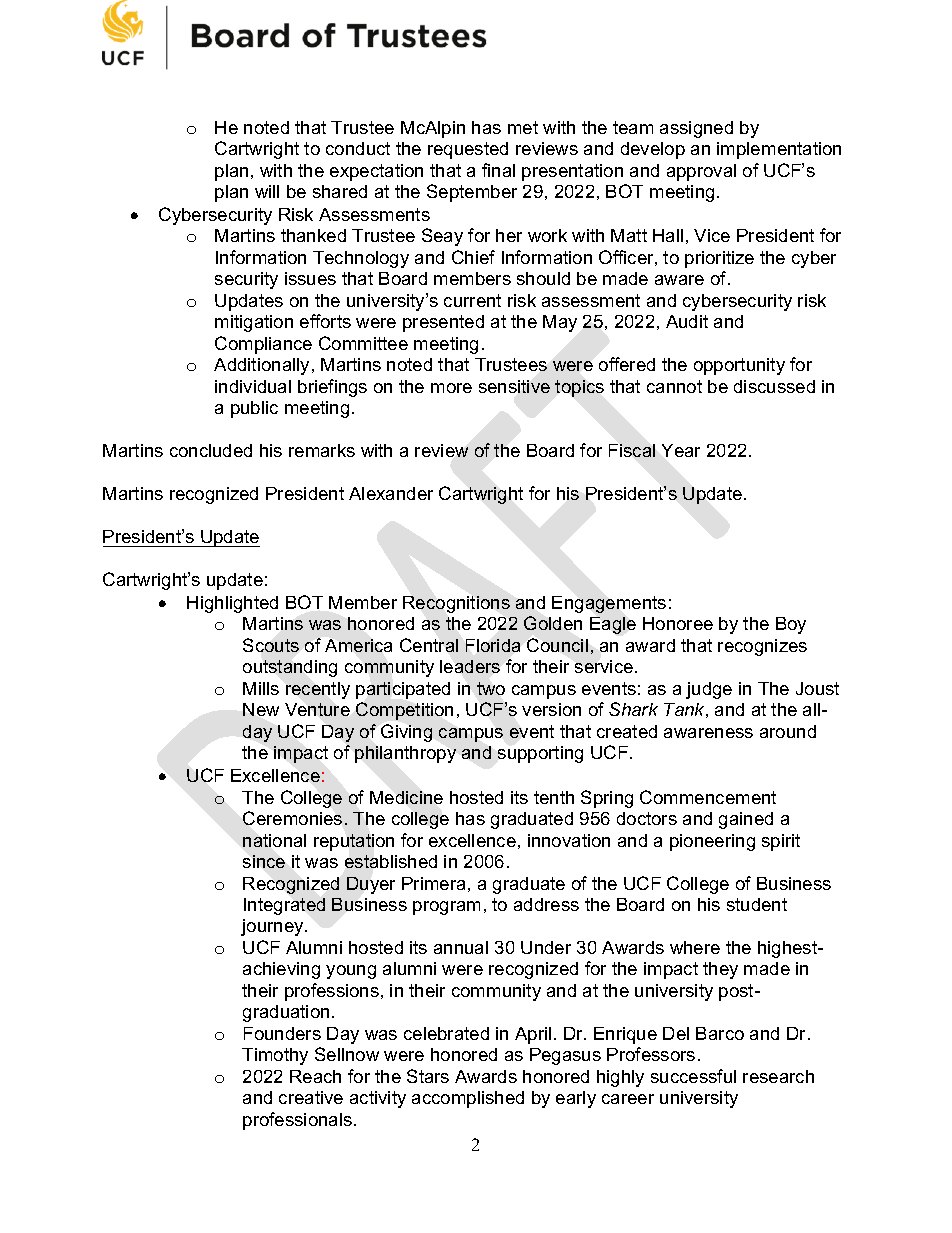  What do you see at coordinates (708, 797) in the image?
I see `Commencement` at bounding box center [708, 797].
